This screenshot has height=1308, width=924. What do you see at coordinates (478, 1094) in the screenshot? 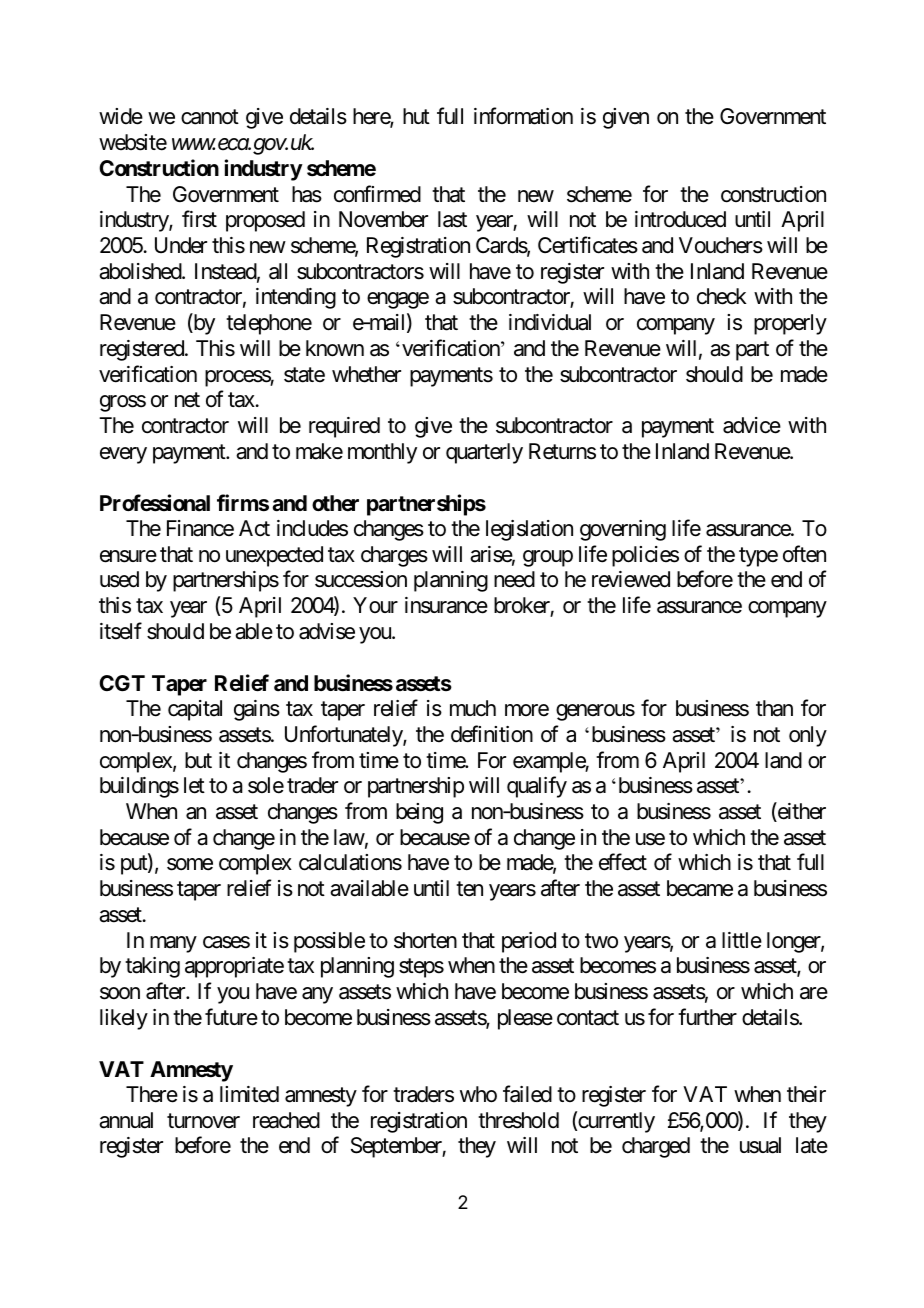
I see `who` at bounding box center [478, 1094].
